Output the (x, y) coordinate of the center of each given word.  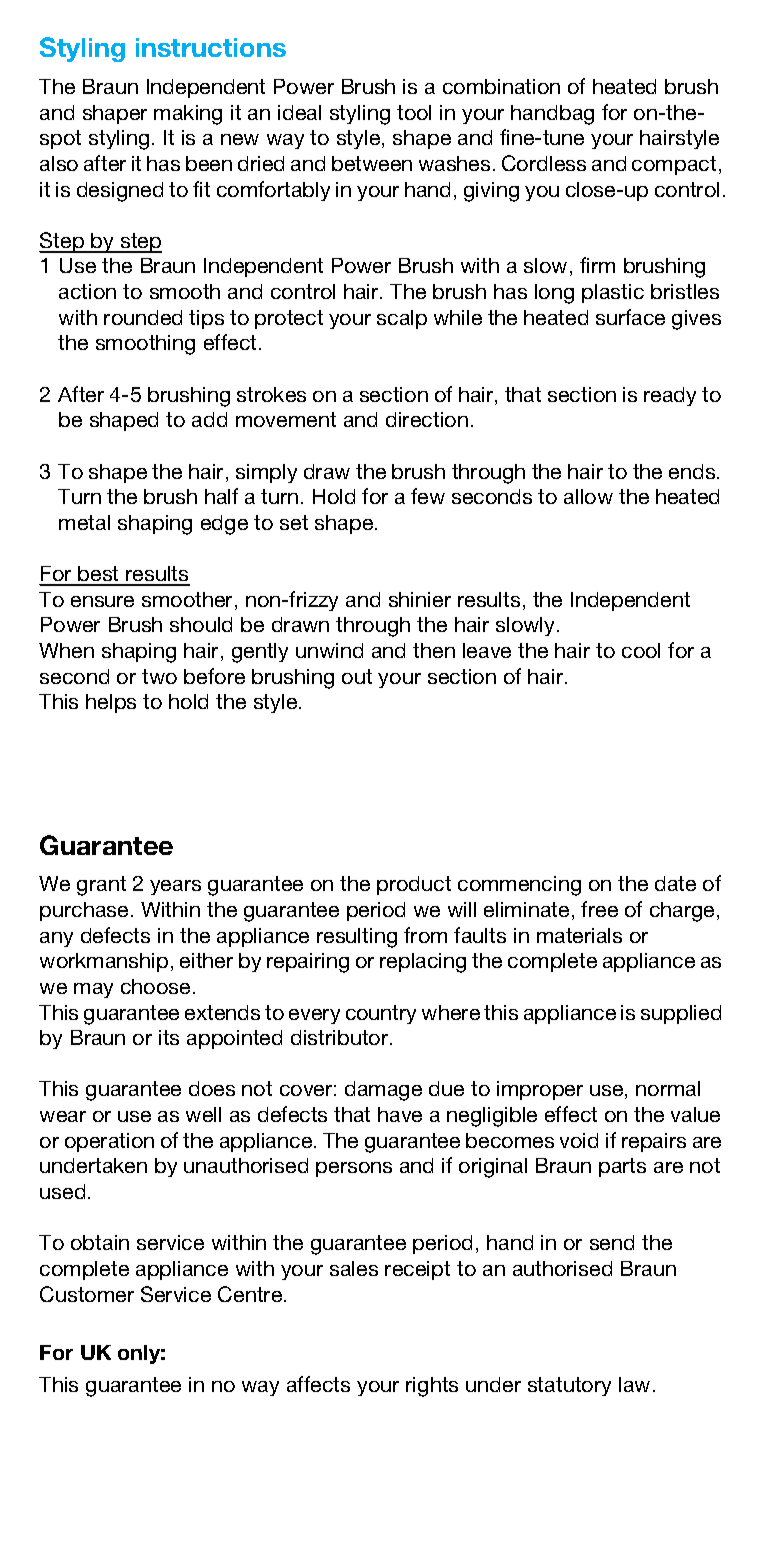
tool (414, 112)
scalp (402, 319)
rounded (143, 317)
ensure (102, 601)
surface (630, 317)
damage (383, 1091)
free (599, 909)
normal (668, 1088)
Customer (87, 1294)
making (188, 115)
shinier (420, 599)
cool (641, 650)
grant (101, 886)
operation (109, 1142)
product (414, 885)
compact (674, 165)
